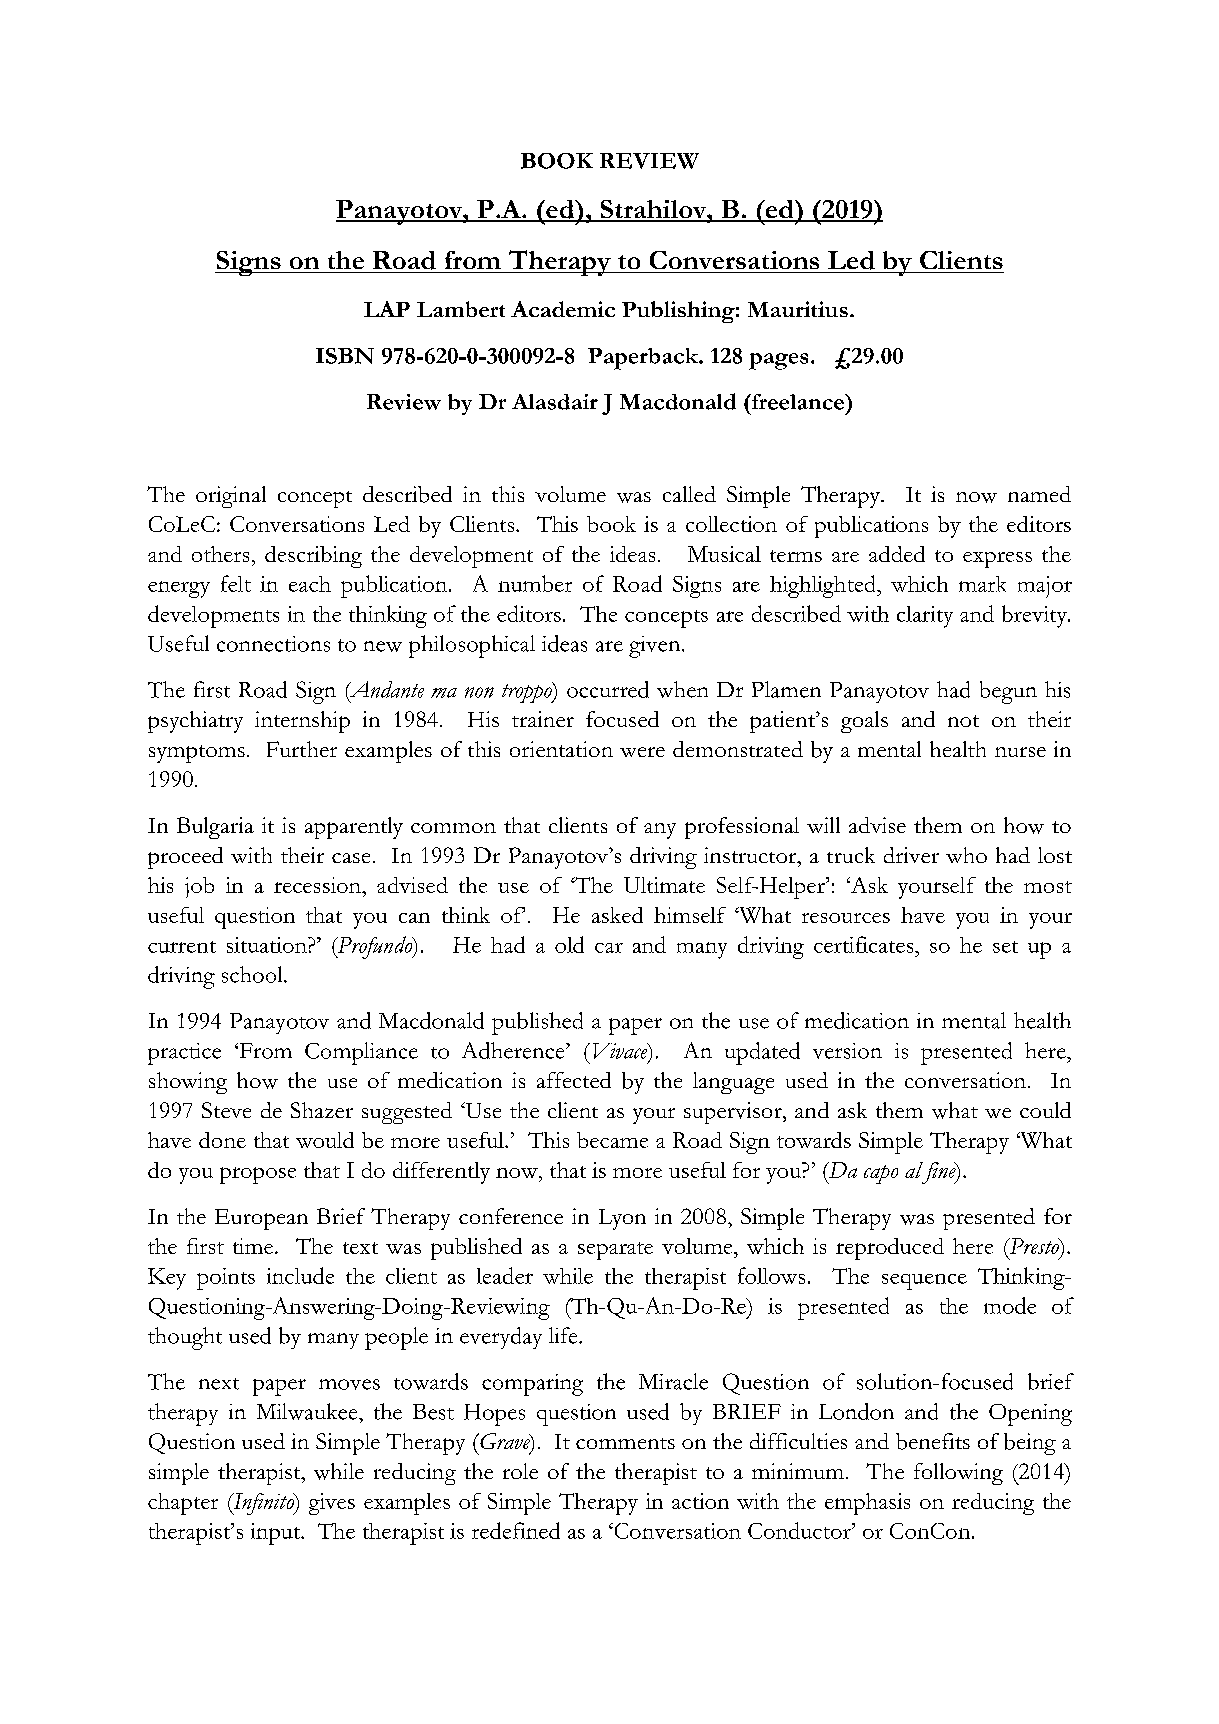 This screenshot has width=1219, height=1724. What do you see at coordinates (958, 1474) in the screenshot?
I see `following` at bounding box center [958, 1474].
